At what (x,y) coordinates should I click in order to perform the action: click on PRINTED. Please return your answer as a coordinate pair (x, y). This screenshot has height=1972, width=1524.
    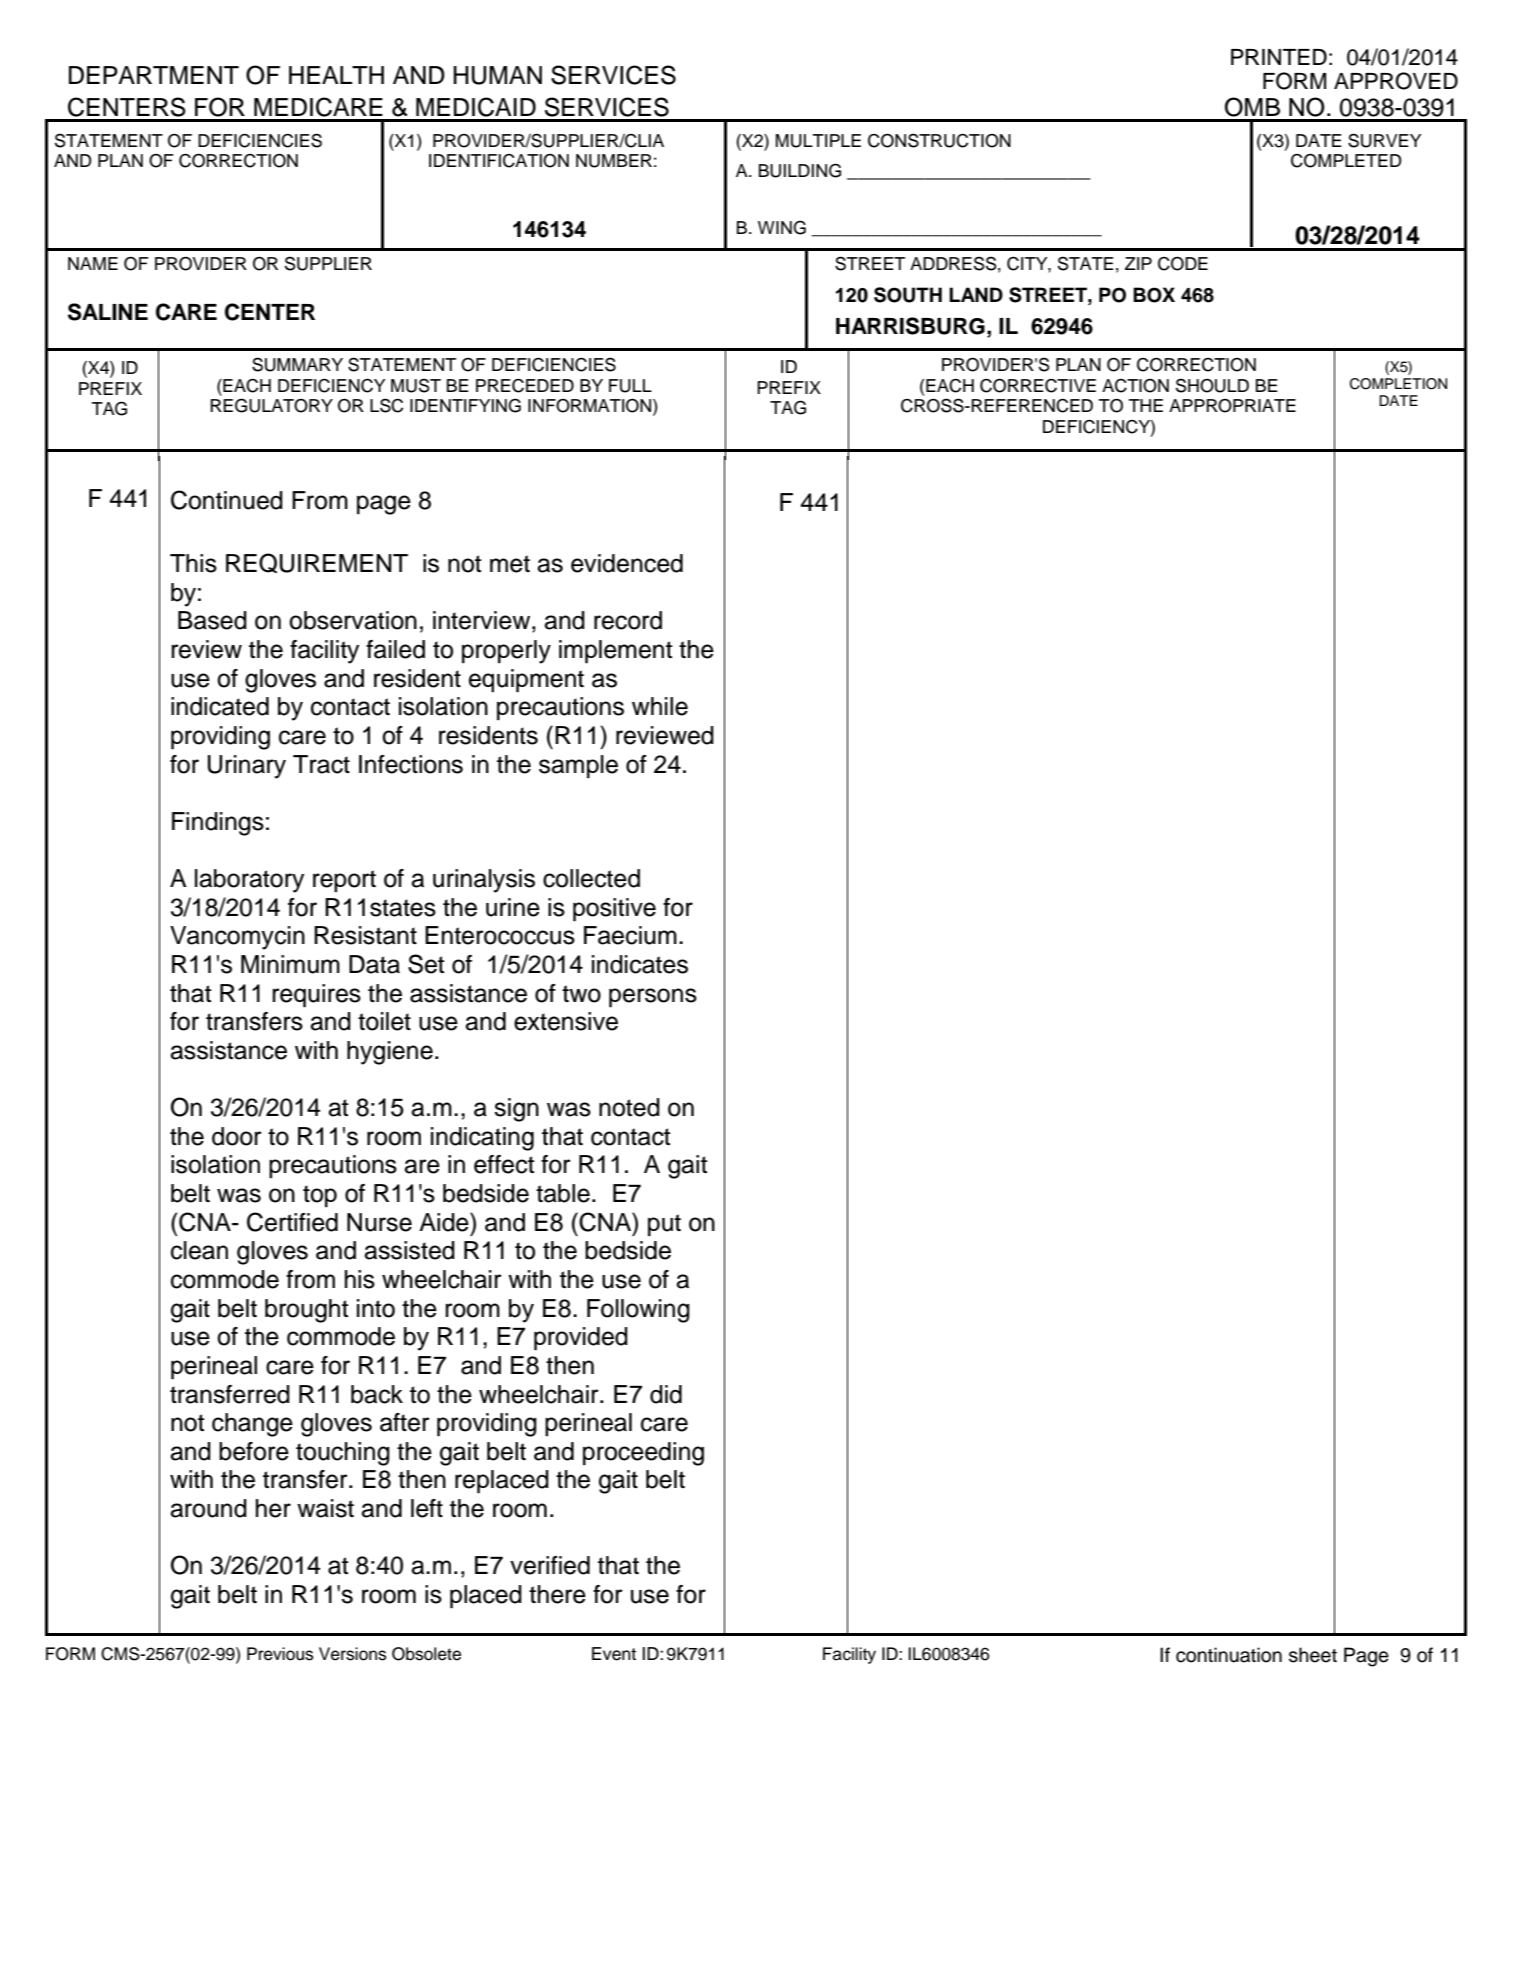
    Looking at the image, I should click on (1279, 57).
